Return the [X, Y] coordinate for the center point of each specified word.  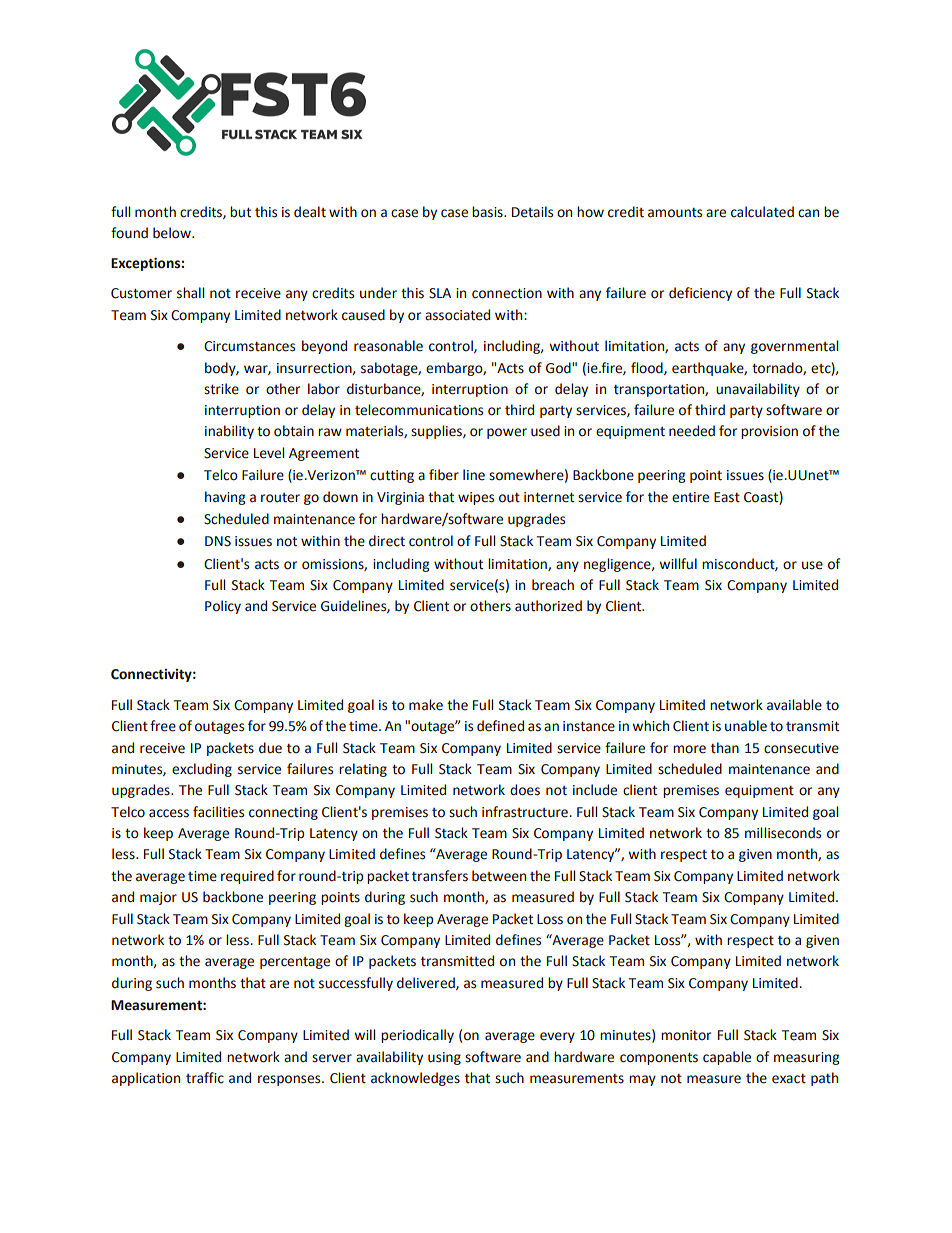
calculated [762, 212]
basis [488, 212]
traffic [205, 1078]
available [794, 705]
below [173, 233]
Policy [223, 607]
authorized [548, 606]
